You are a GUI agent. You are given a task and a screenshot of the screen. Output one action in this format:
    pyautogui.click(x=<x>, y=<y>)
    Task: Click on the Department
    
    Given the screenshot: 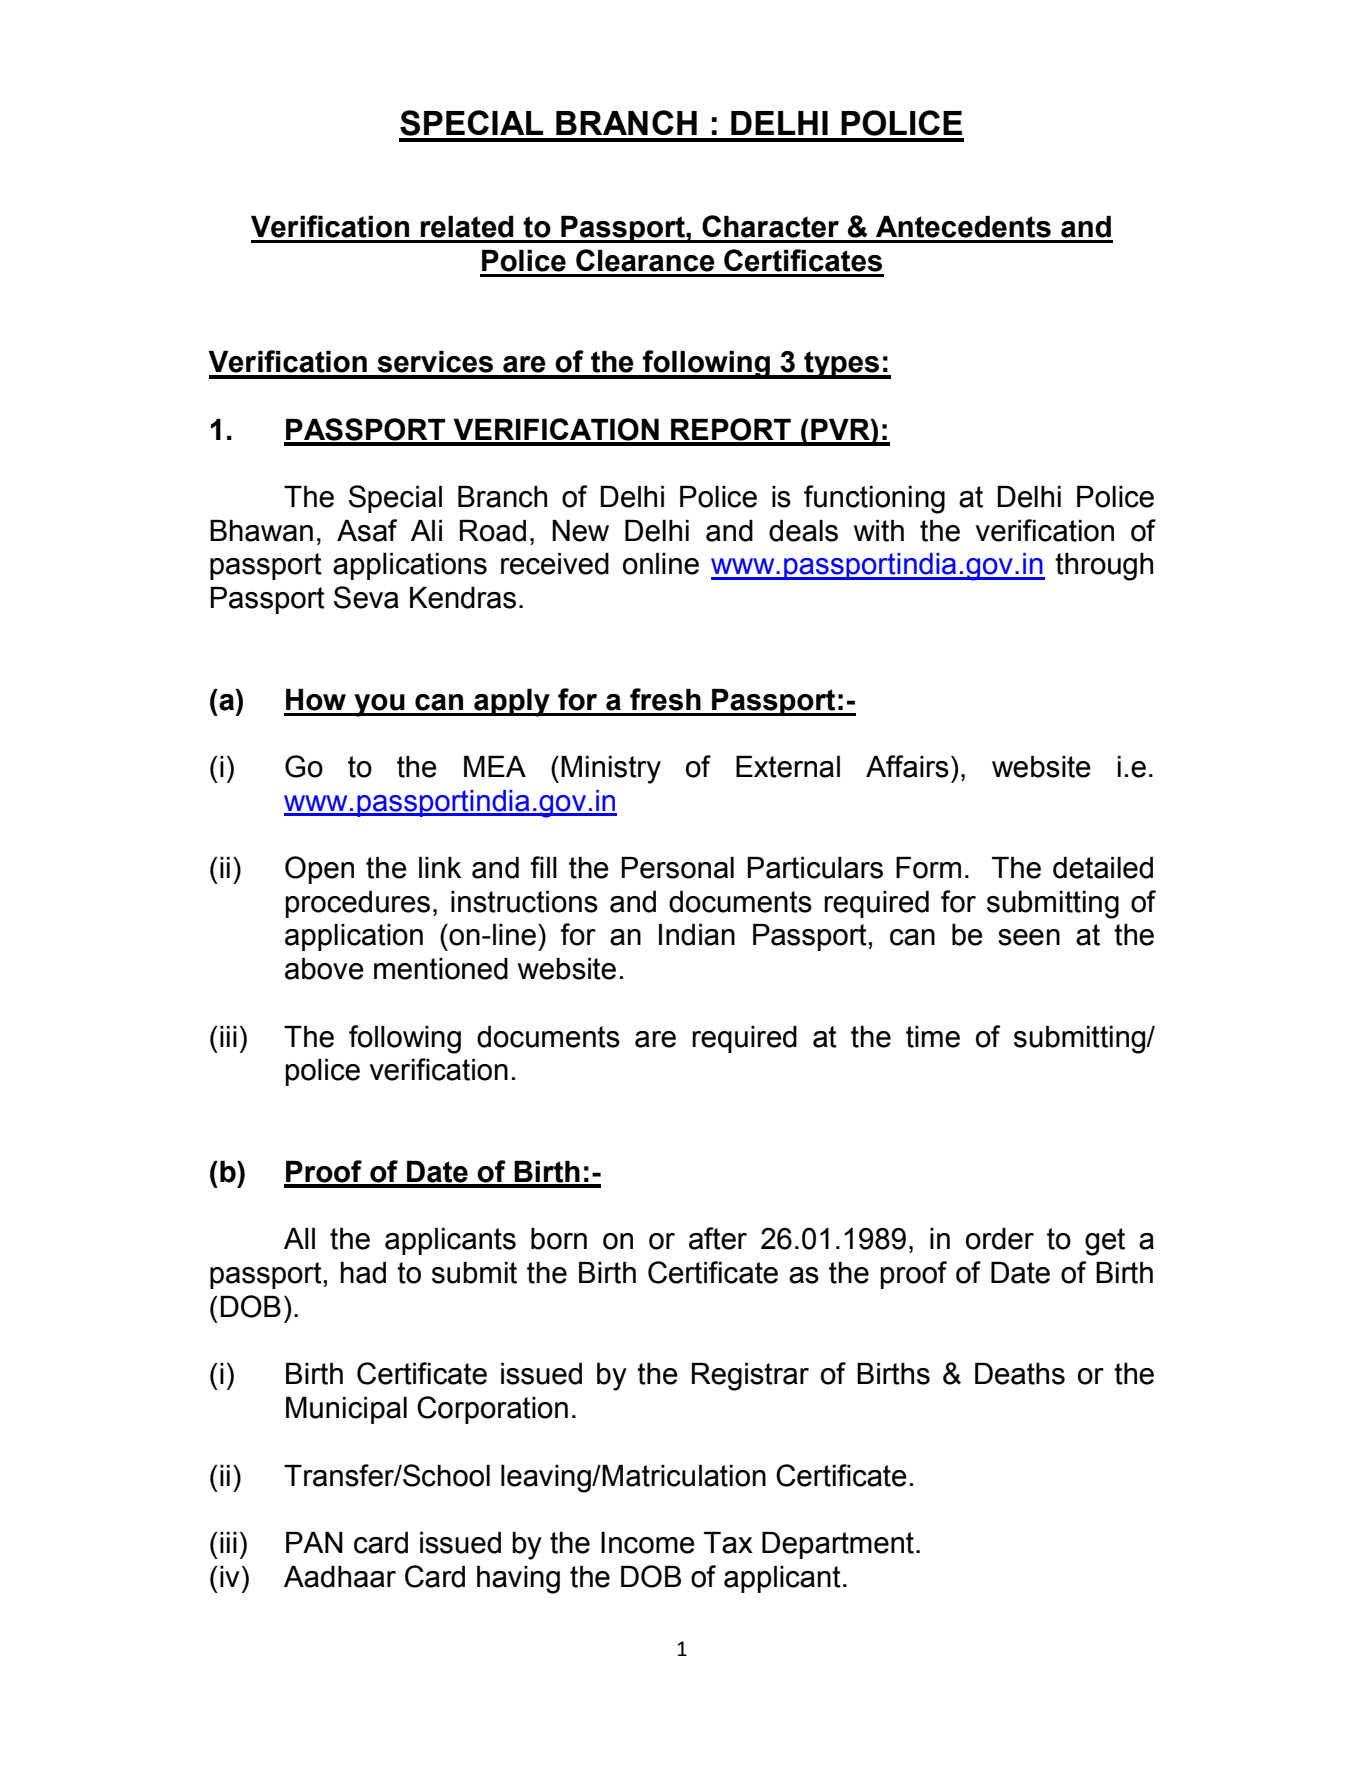 What is the action you would take?
    pyautogui.click(x=838, y=1545)
